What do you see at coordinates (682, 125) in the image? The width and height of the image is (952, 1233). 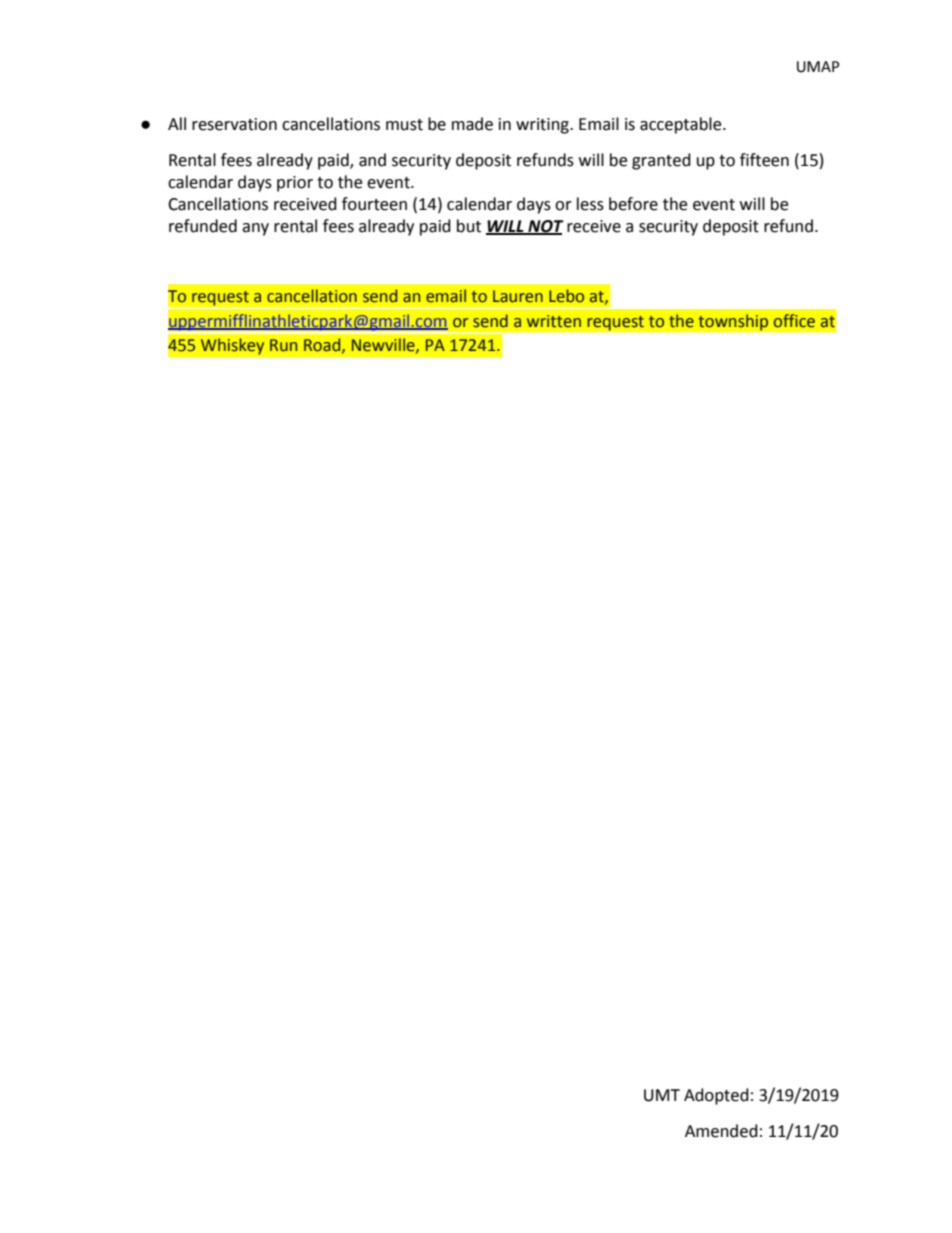 I see `acceptable` at bounding box center [682, 125].
